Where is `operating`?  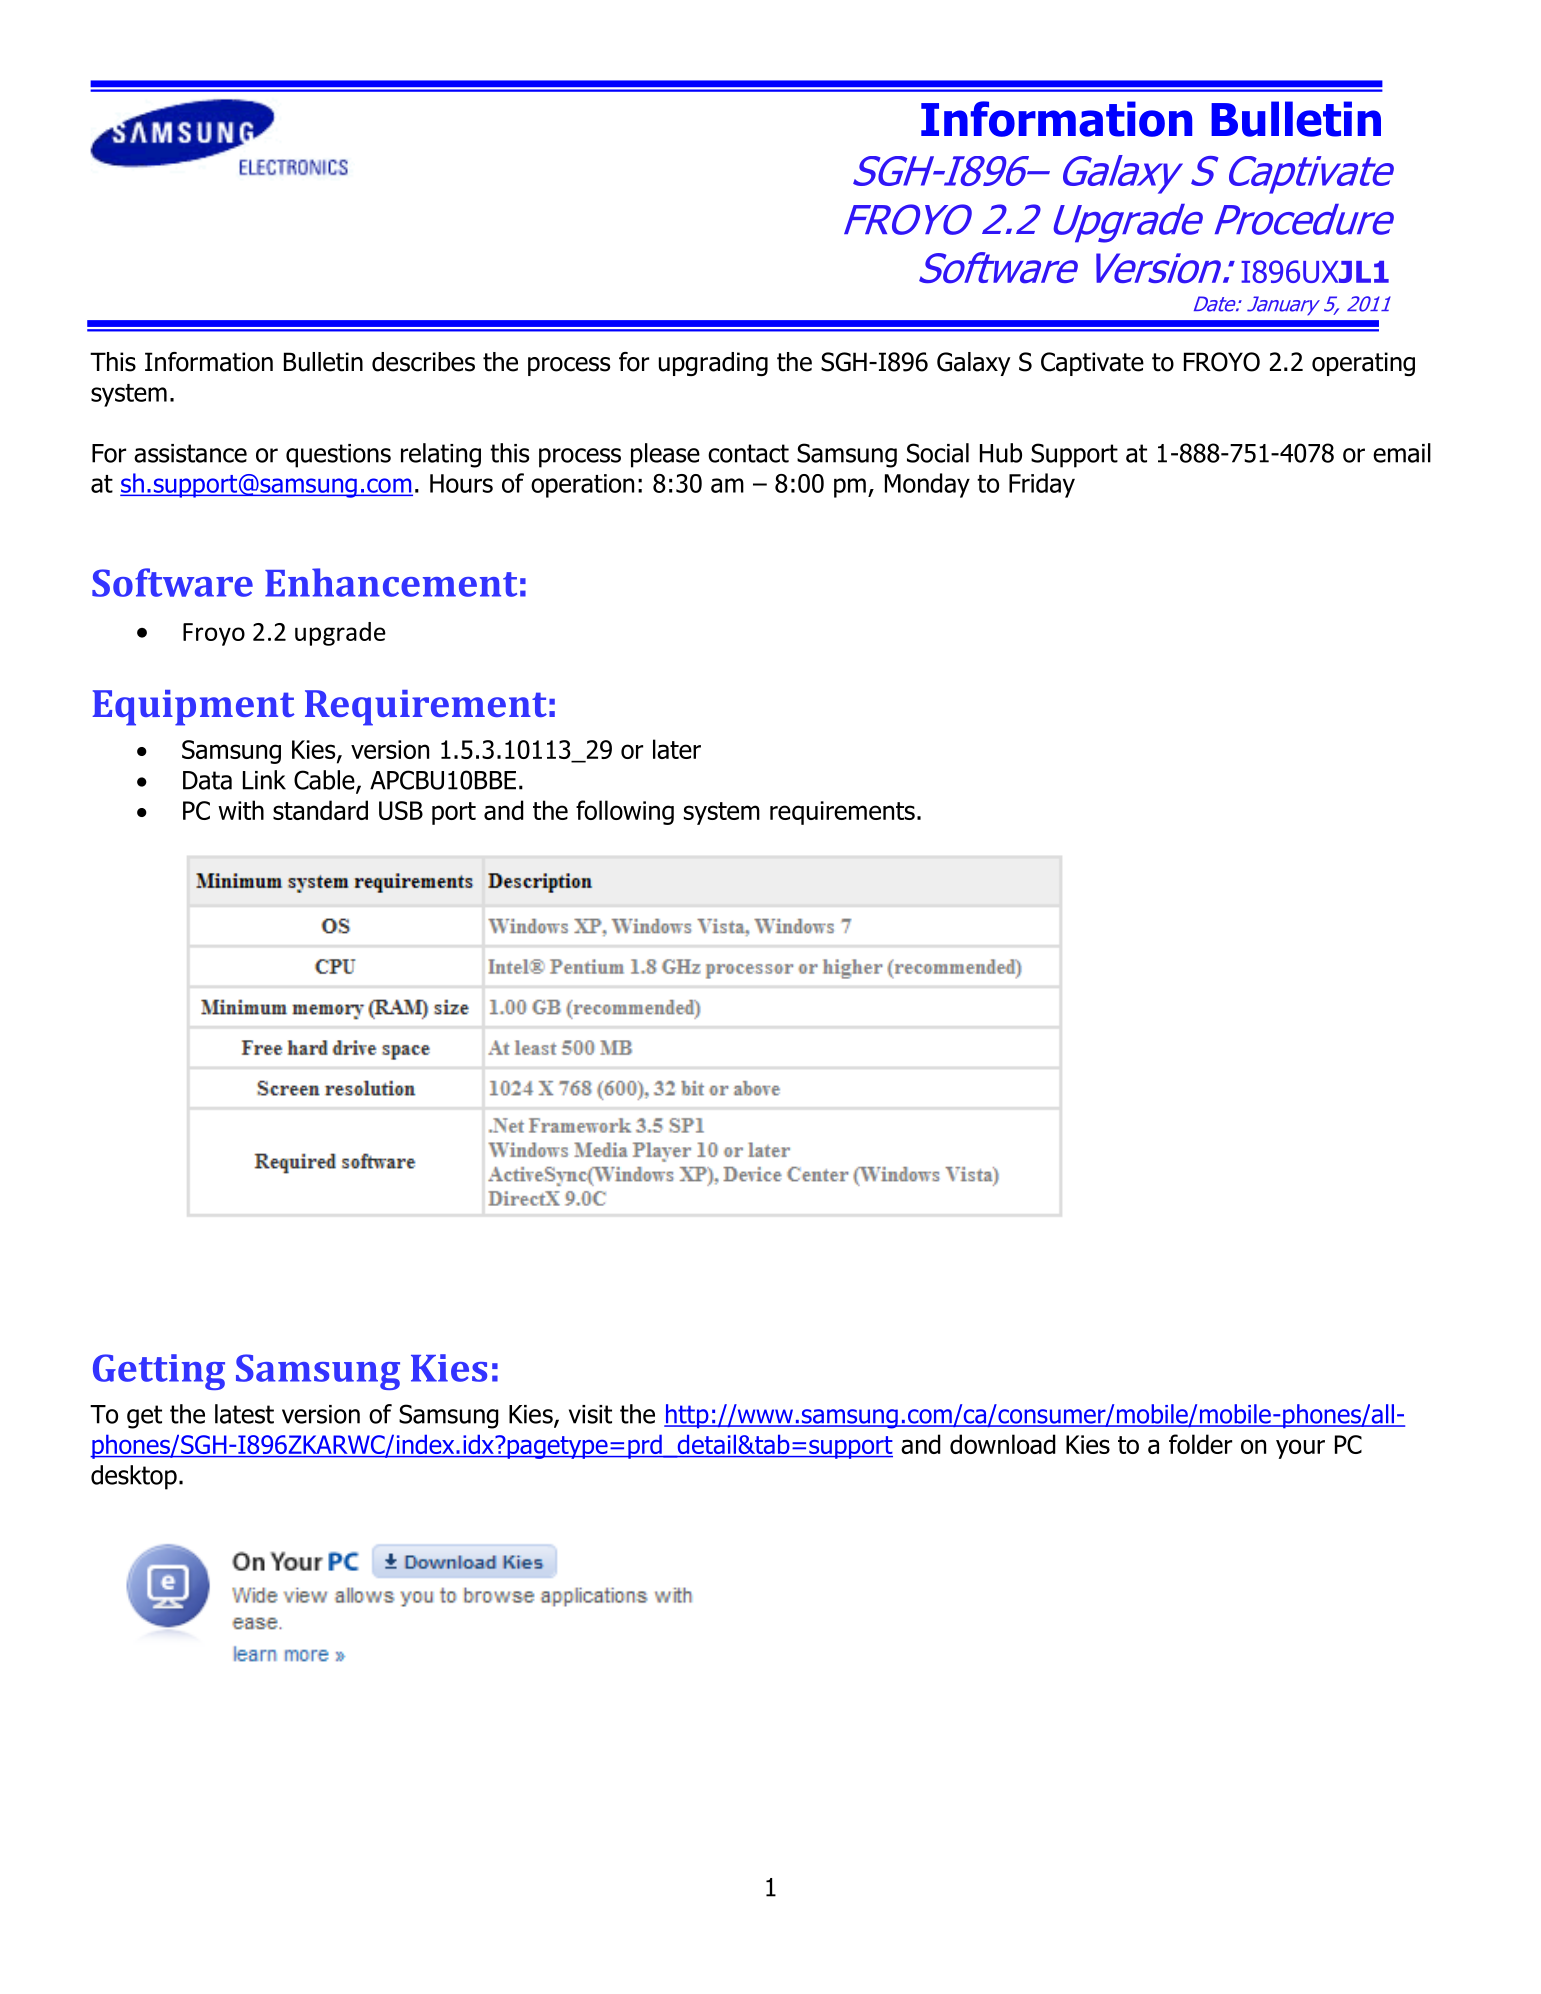 operating is located at coordinates (1363, 364).
